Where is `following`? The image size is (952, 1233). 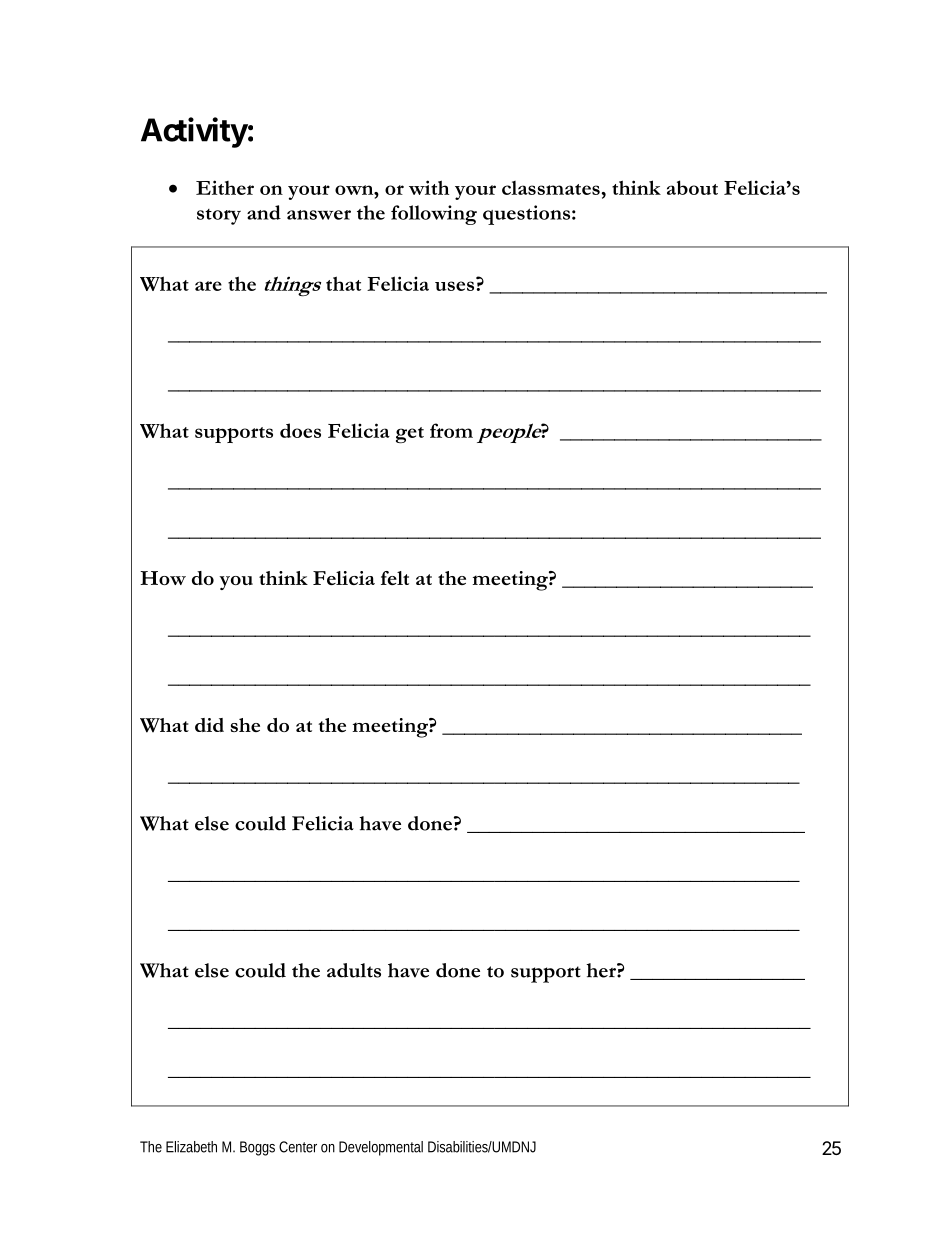 following is located at coordinates (434, 215).
